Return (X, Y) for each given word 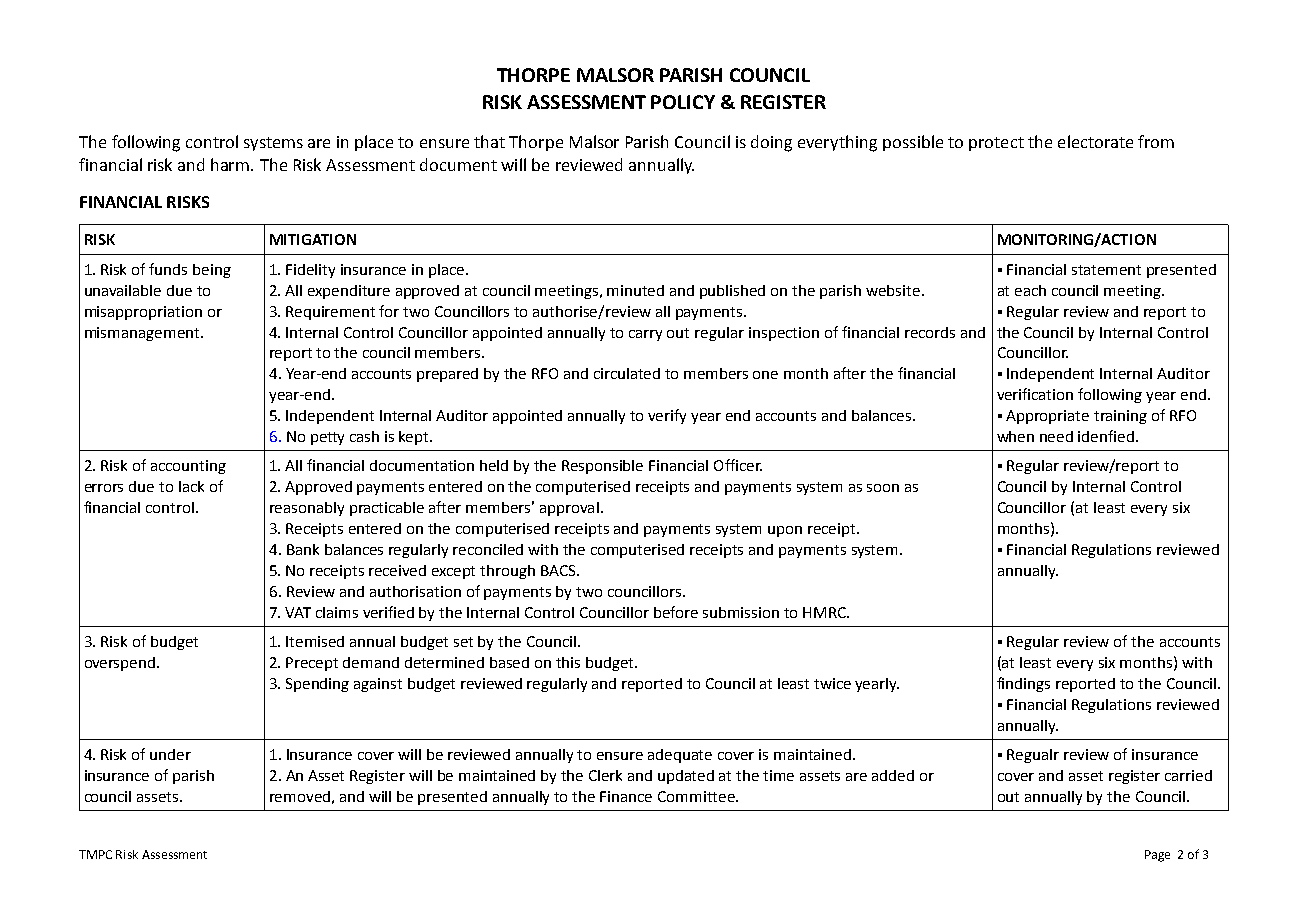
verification (1035, 394)
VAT (298, 612)
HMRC (825, 612)
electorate (1095, 141)
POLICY (683, 102)
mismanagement (143, 334)
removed (300, 796)
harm (231, 164)
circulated (627, 373)
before (676, 612)
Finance (626, 796)
